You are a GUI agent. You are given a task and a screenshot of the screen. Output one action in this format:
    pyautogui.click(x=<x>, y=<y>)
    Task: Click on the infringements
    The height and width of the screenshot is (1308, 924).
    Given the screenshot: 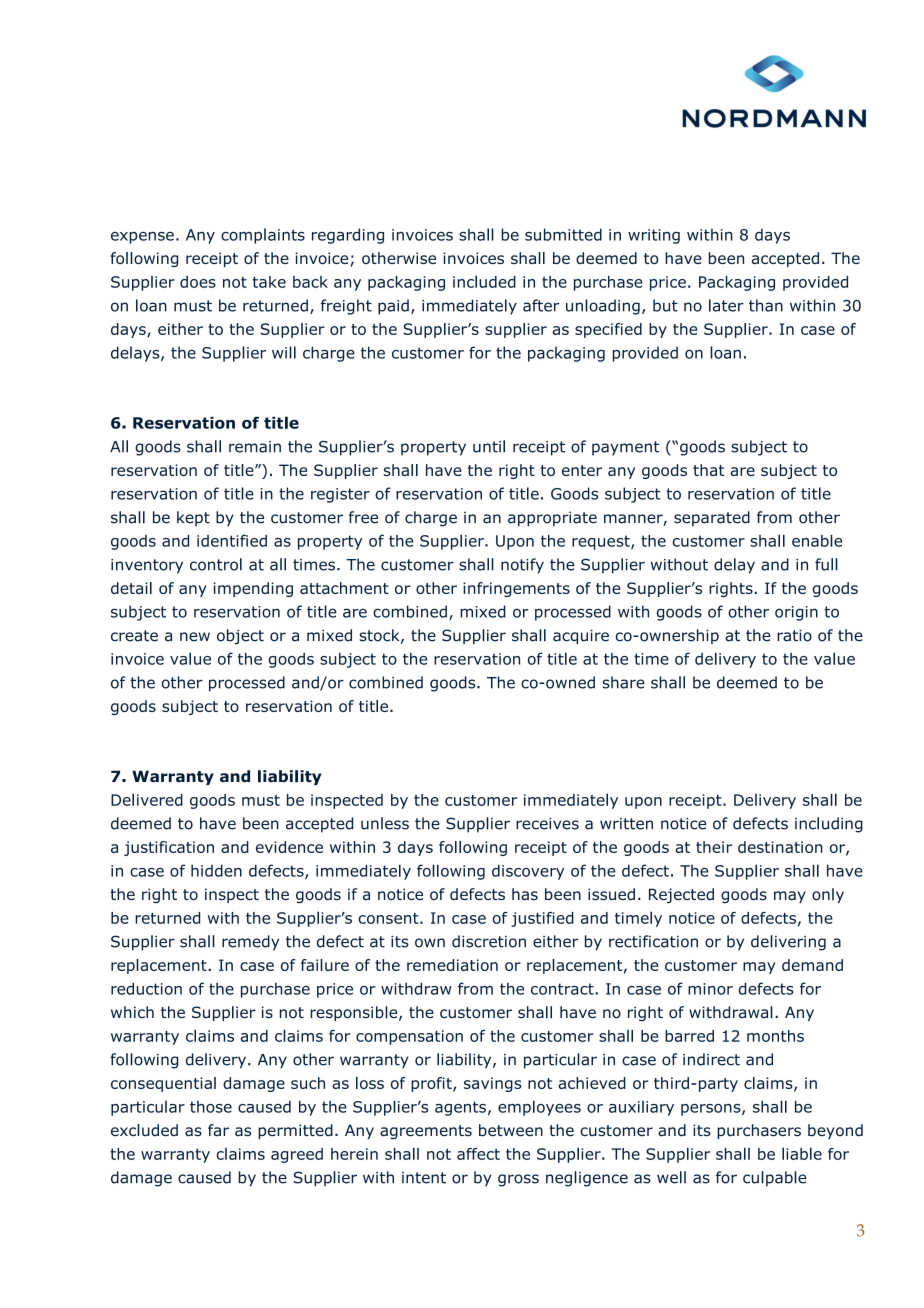 What is the action you would take?
    pyautogui.click(x=516, y=589)
